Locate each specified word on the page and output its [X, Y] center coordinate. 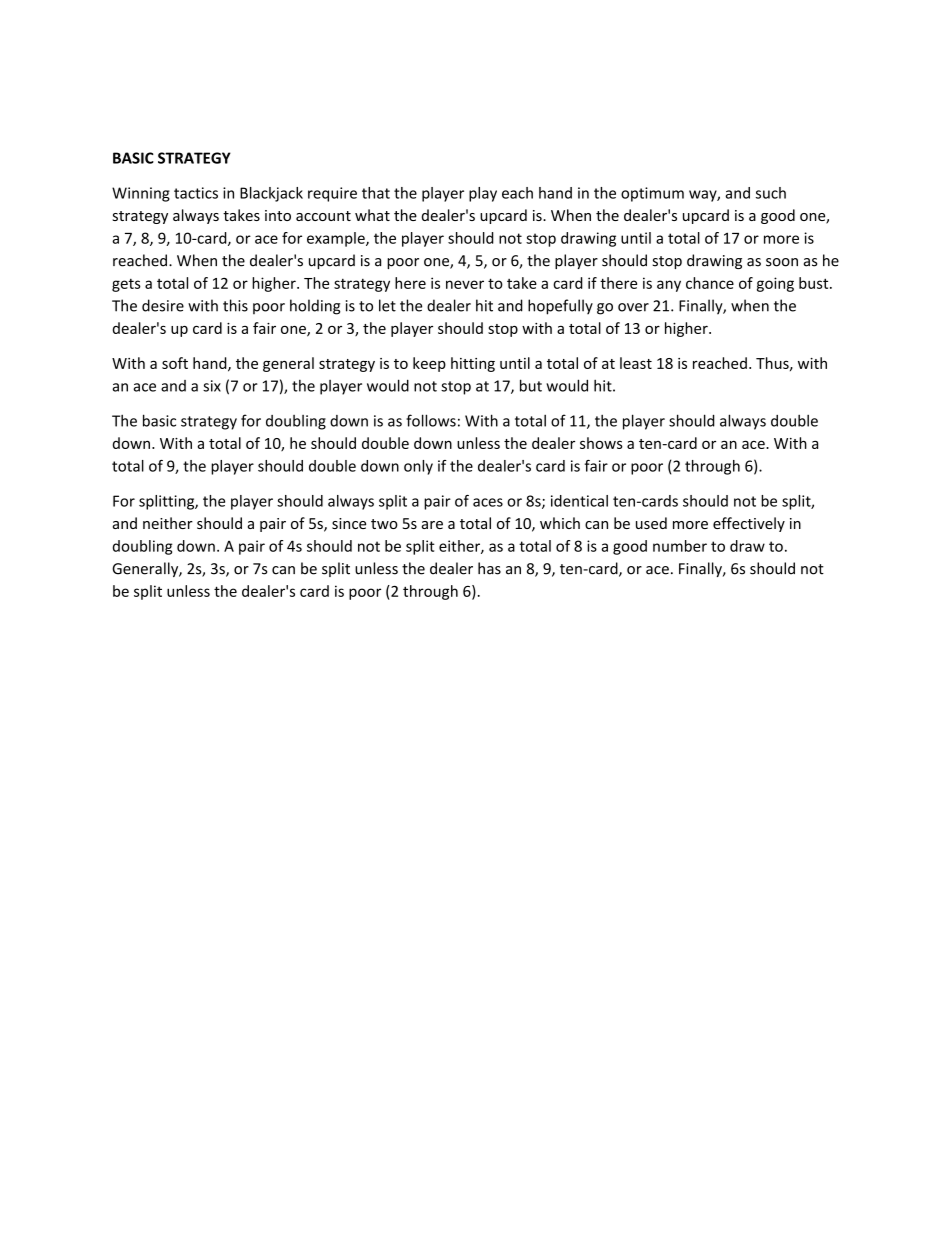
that [376, 193]
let [387, 305]
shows [601, 443]
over [633, 307]
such [771, 193]
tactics [196, 193]
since [349, 523]
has [489, 568]
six [212, 386]
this [235, 305]
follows [431, 420]
